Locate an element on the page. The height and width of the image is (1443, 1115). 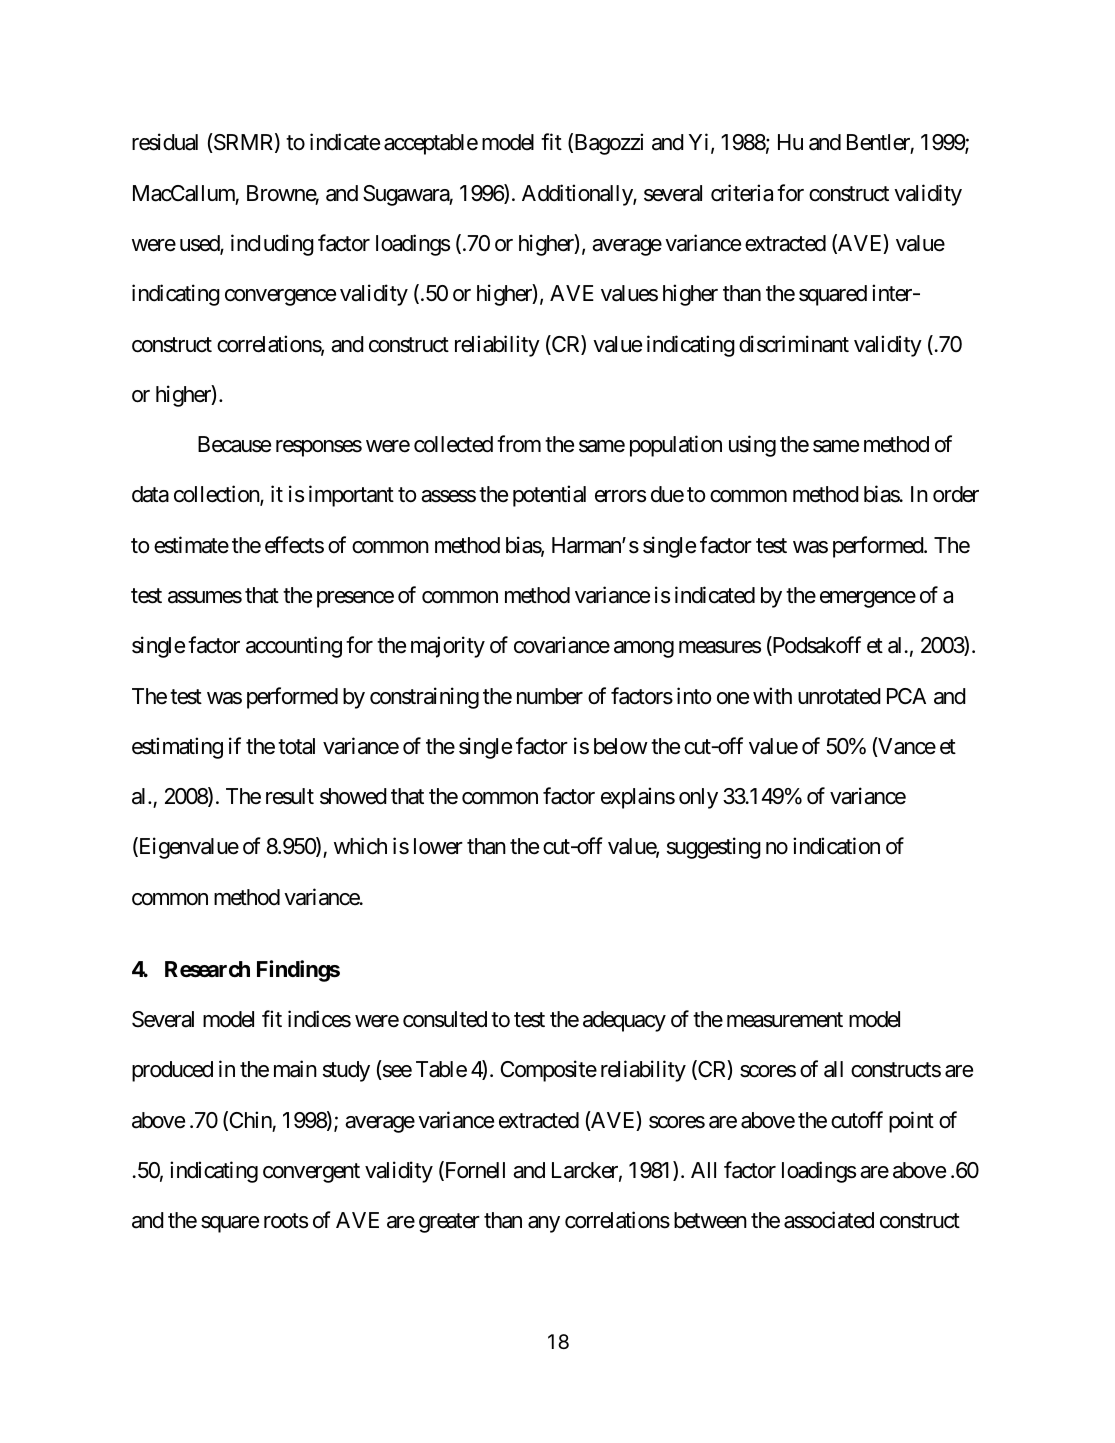
Additionally is located at coordinates (578, 195).
